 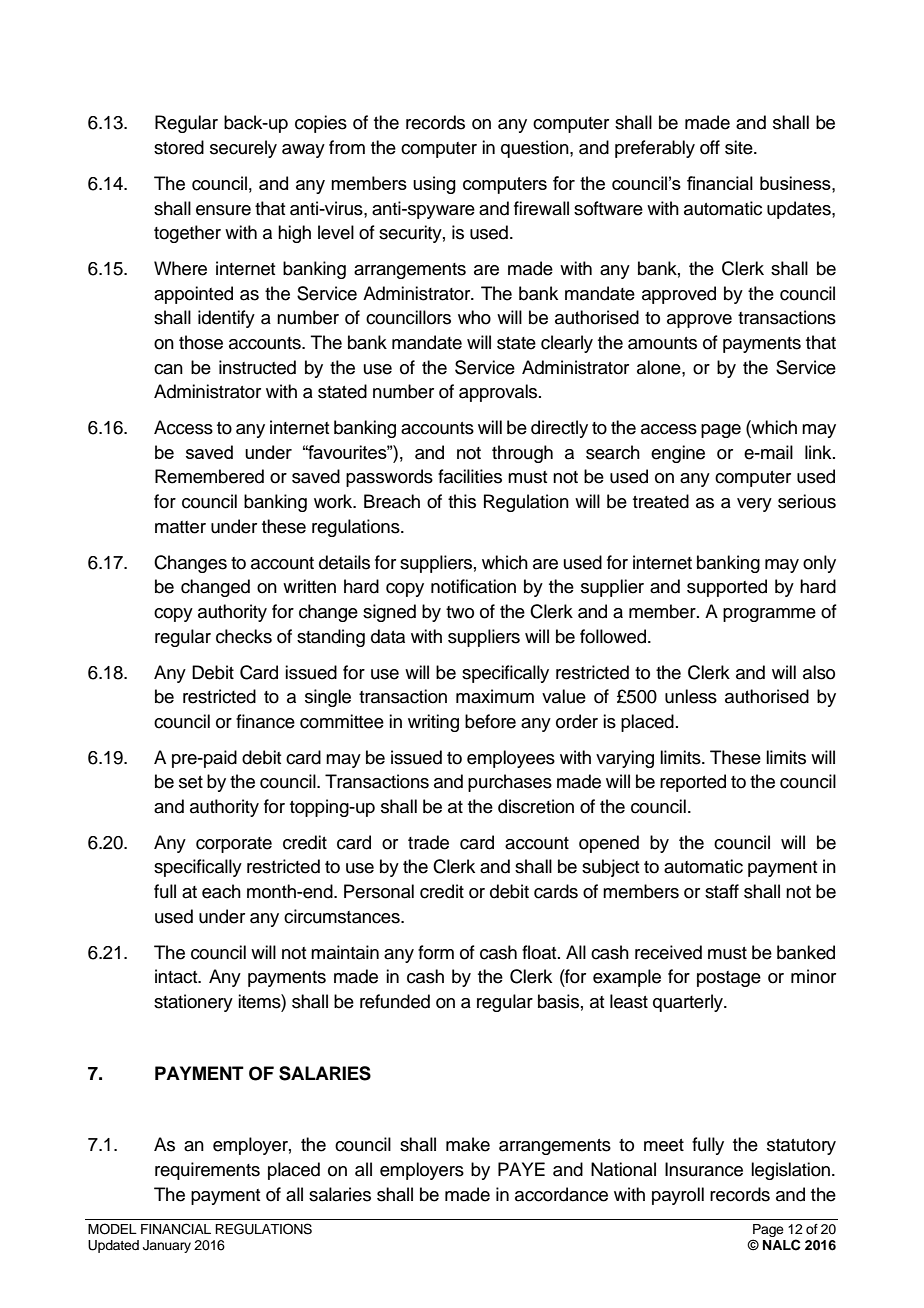 I want to click on PAYE, so click(x=521, y=1169).
